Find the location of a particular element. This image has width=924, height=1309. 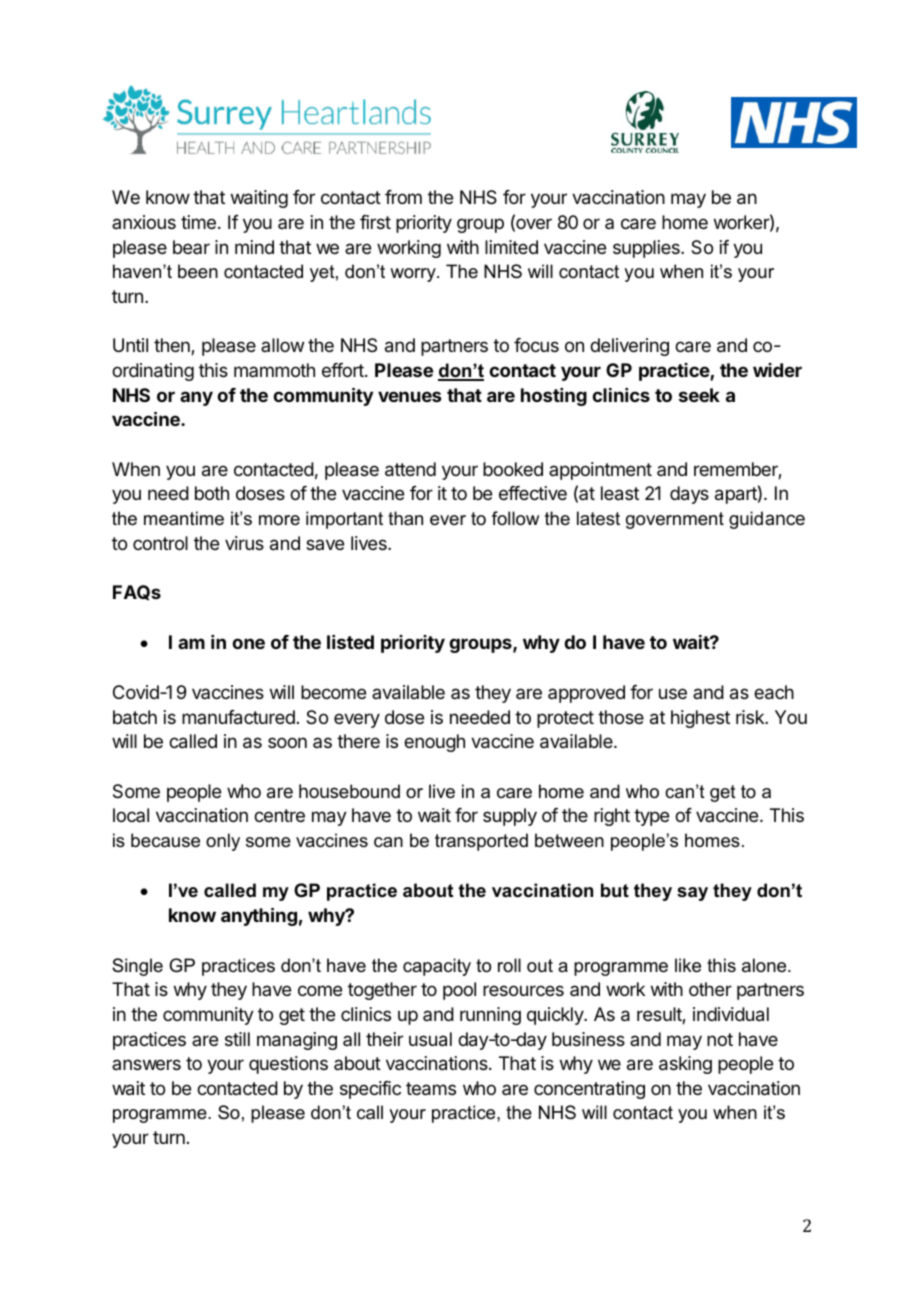

from is located at coordinates (403, 197).
